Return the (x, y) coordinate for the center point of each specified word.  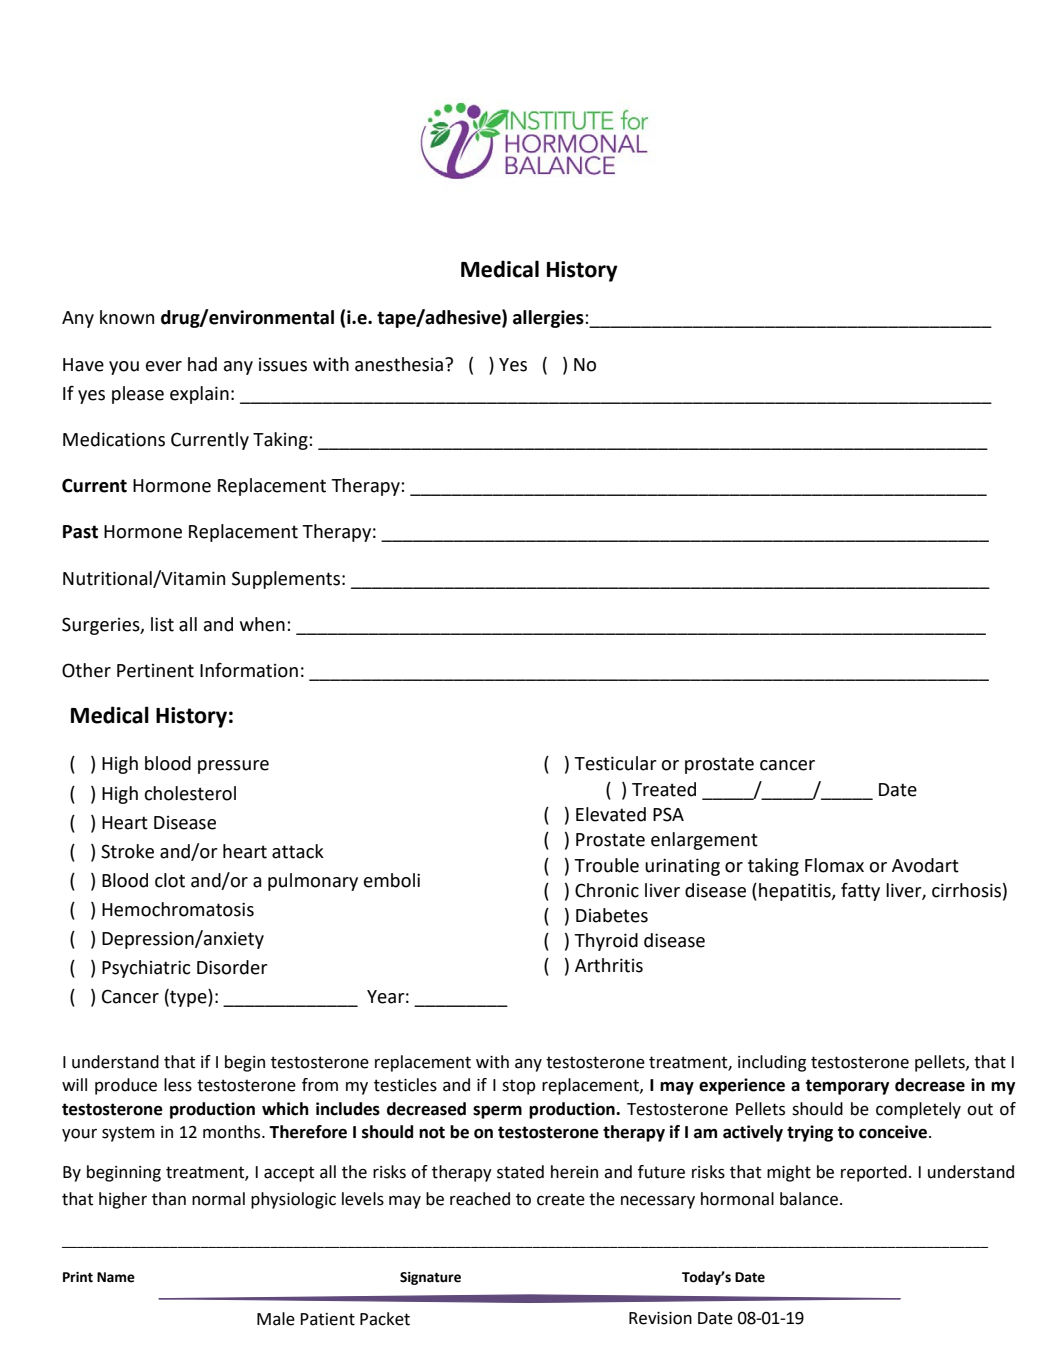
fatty (860, 892)
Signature (430, 1278)
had (202, 364)
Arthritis (609, 965)
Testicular (615, 763)
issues (283, 365)
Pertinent (155, 671)
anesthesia (399, 364)
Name (116, 1277)
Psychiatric (146, 969)
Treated (664, 789)
